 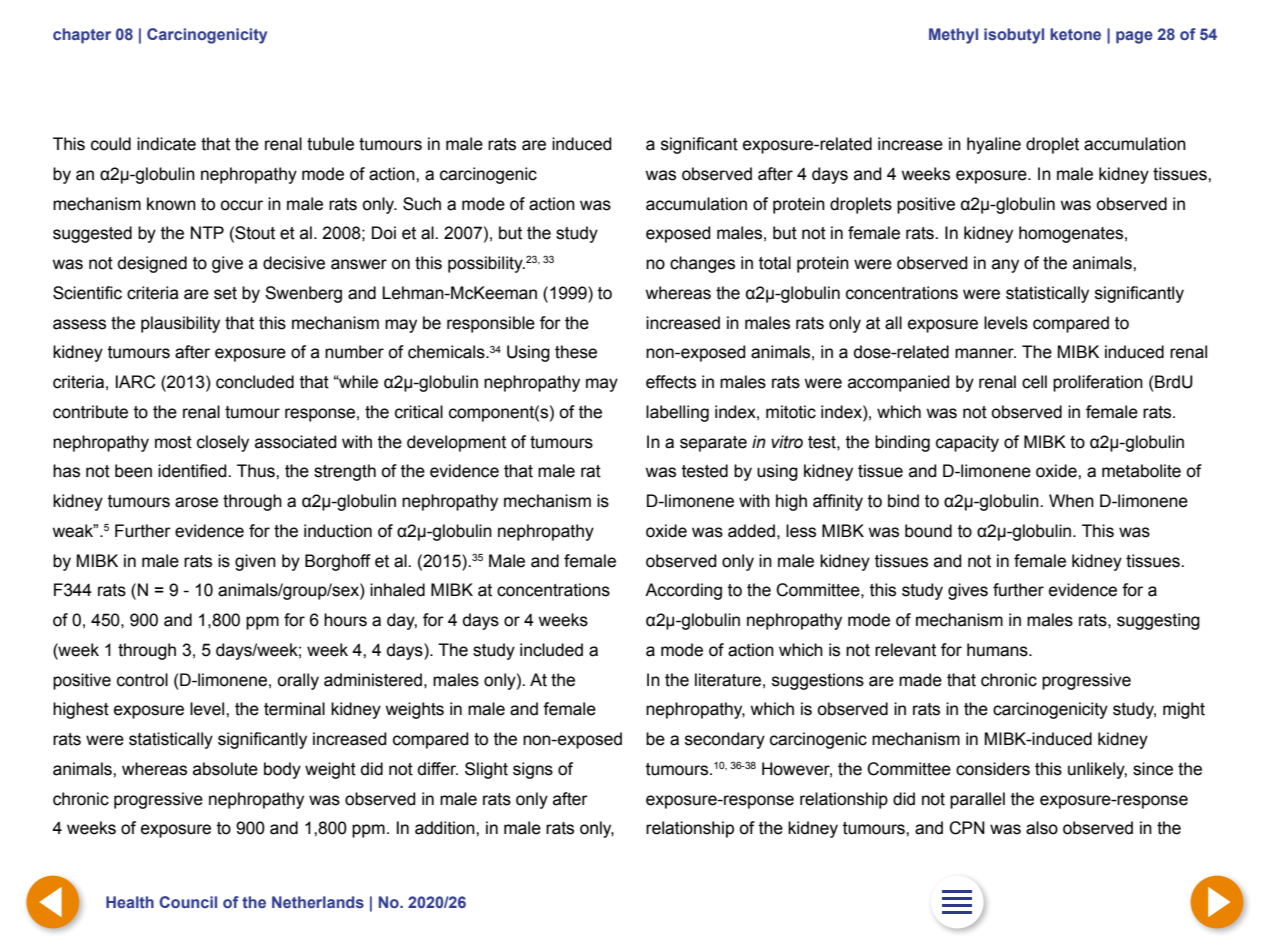 I want to click on changes, so click(x=702, y=264).
